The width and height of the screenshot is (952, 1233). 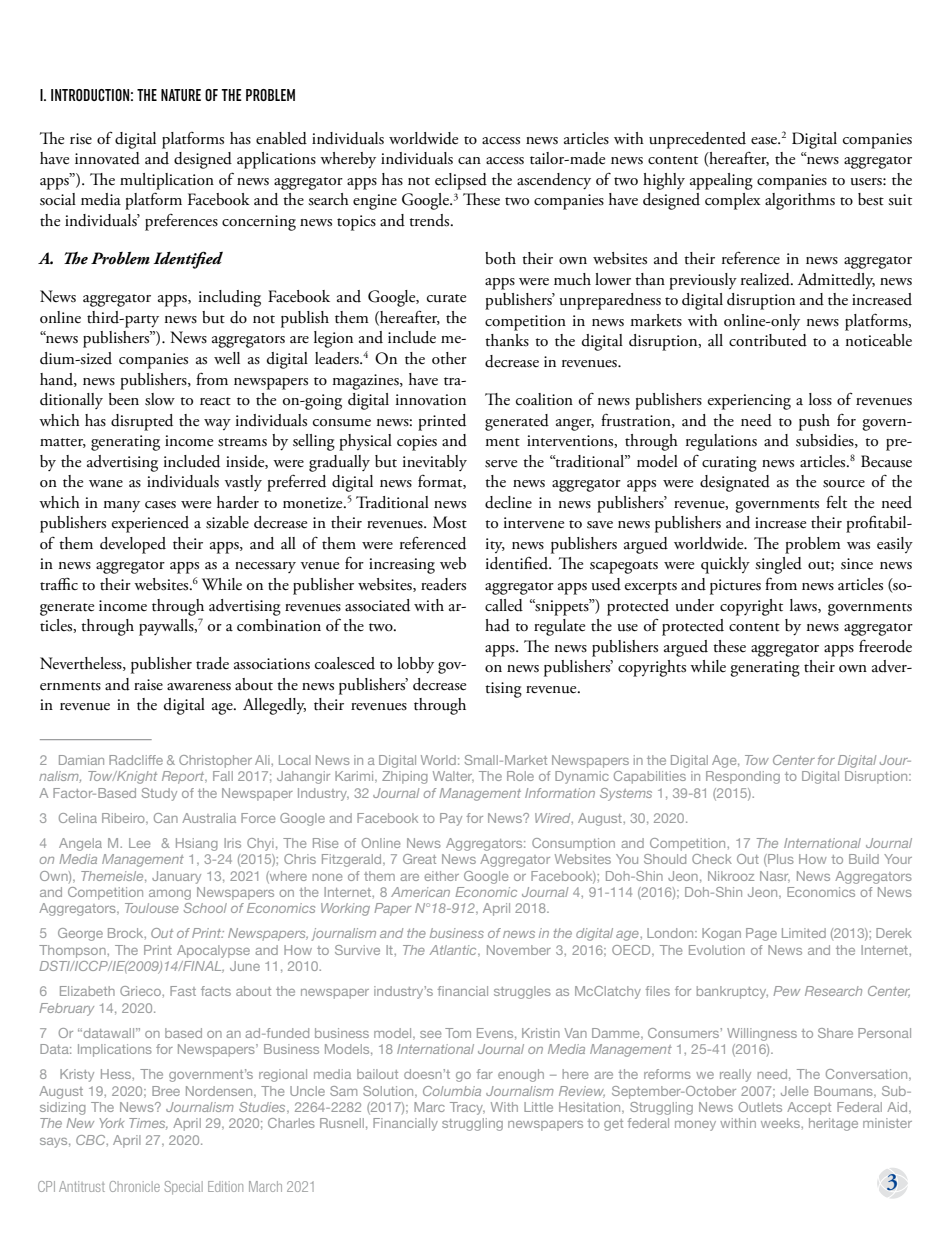 What do you see at coordinates (148, 685) in the screenshot?
I see `raise` at bounding box center [148, 685].
